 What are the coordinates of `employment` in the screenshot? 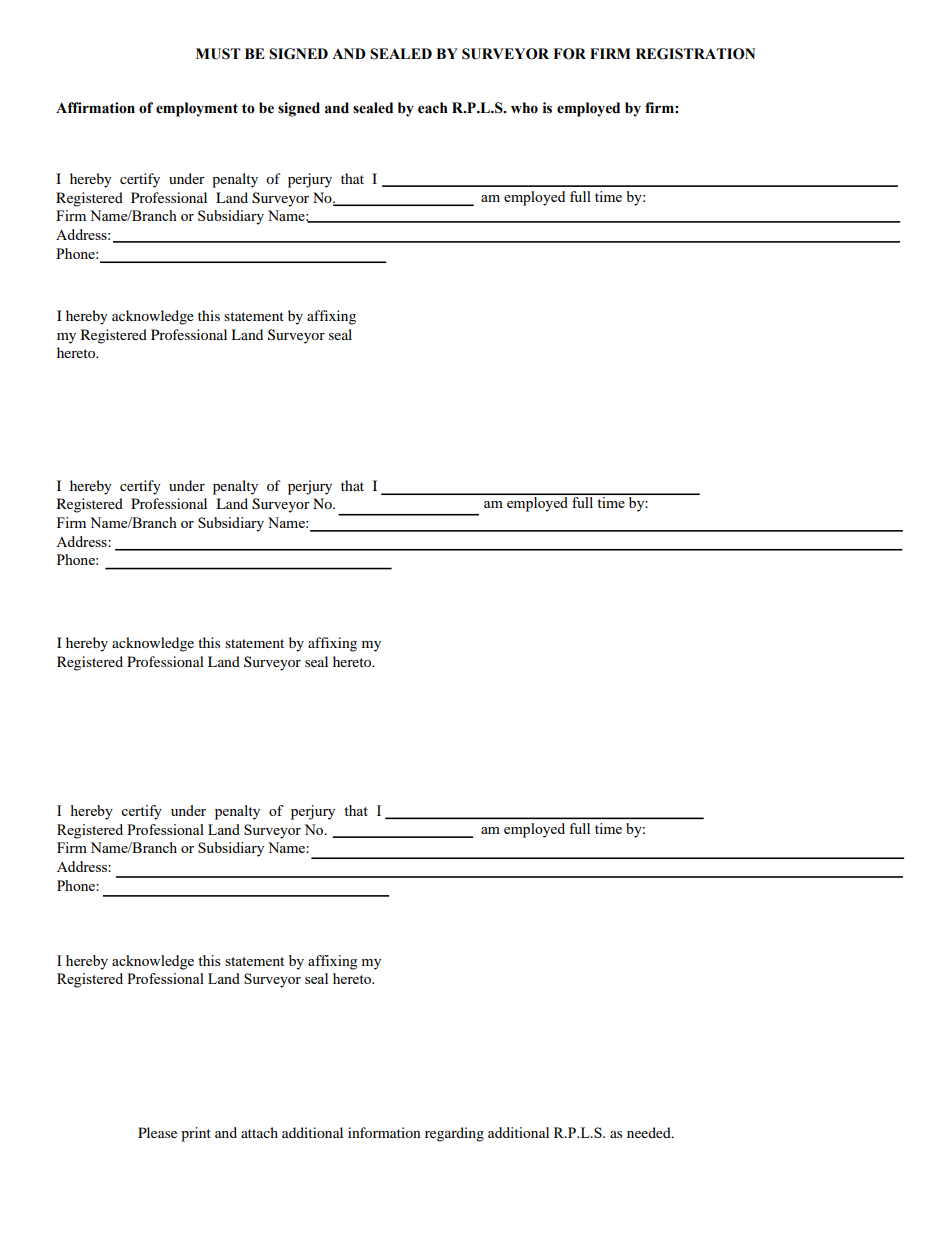 It's located at (197, 109).
